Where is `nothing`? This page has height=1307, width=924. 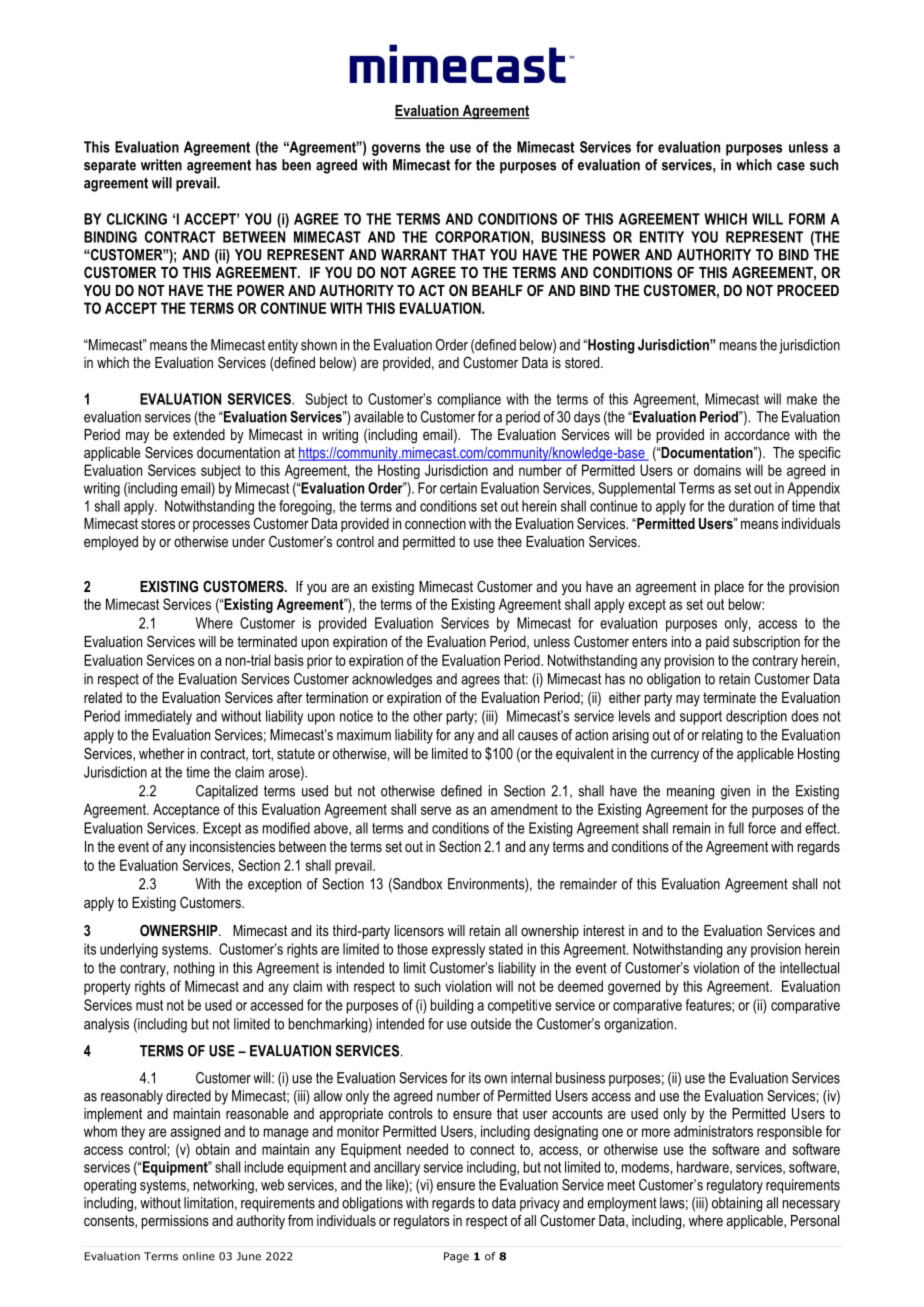 nothing is located at coordinates (194, 969).
